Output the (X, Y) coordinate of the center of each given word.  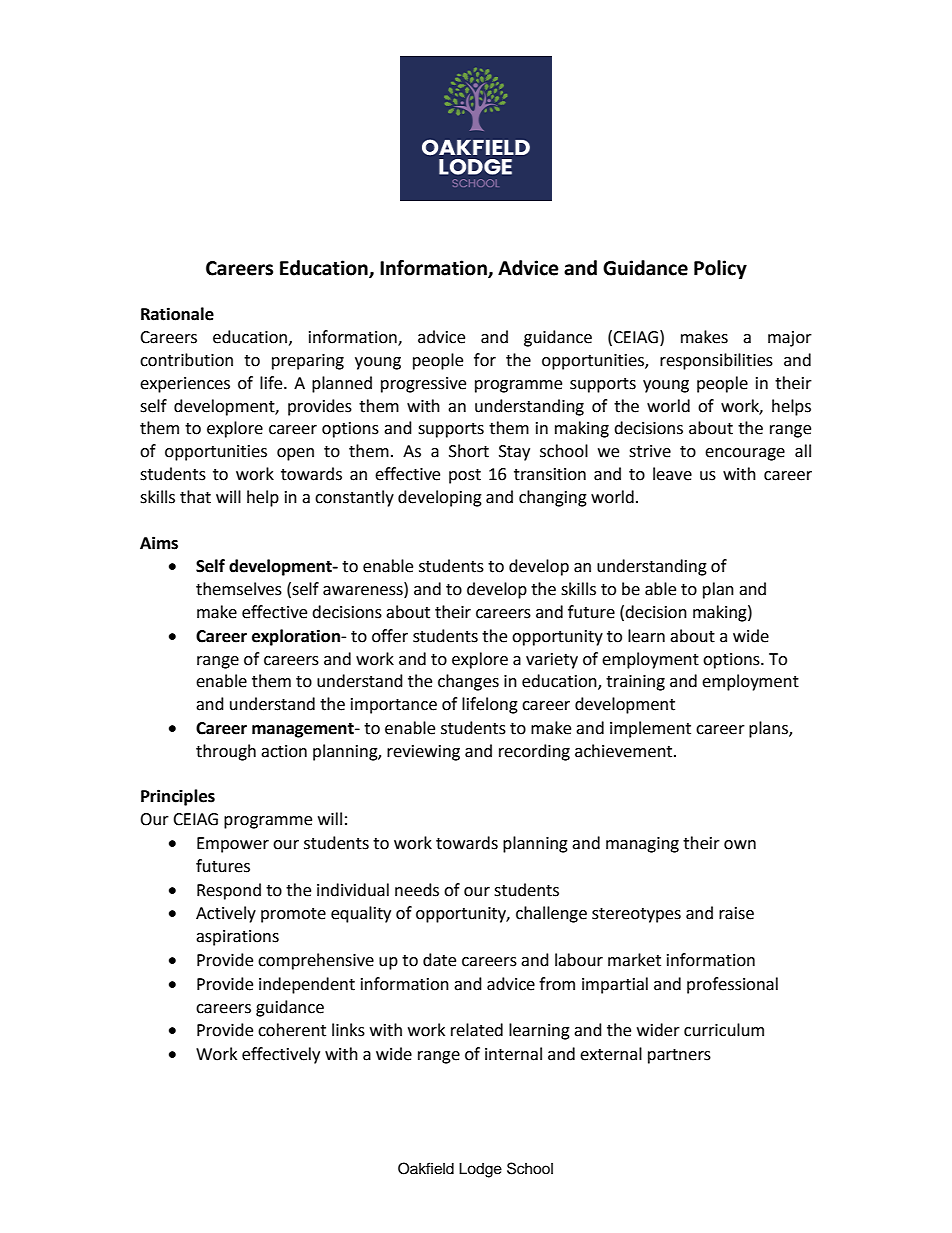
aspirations (237, 938)
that (195, 497)
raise (736, 913)
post (465, 476)
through (226, 752)
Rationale (177, 314)
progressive (423, 385)
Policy (720, 269)
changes (468, 682)
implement (650, 729)
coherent (292, 1030)
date (439, 960)
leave (672, 474)
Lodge (480, 1170)
